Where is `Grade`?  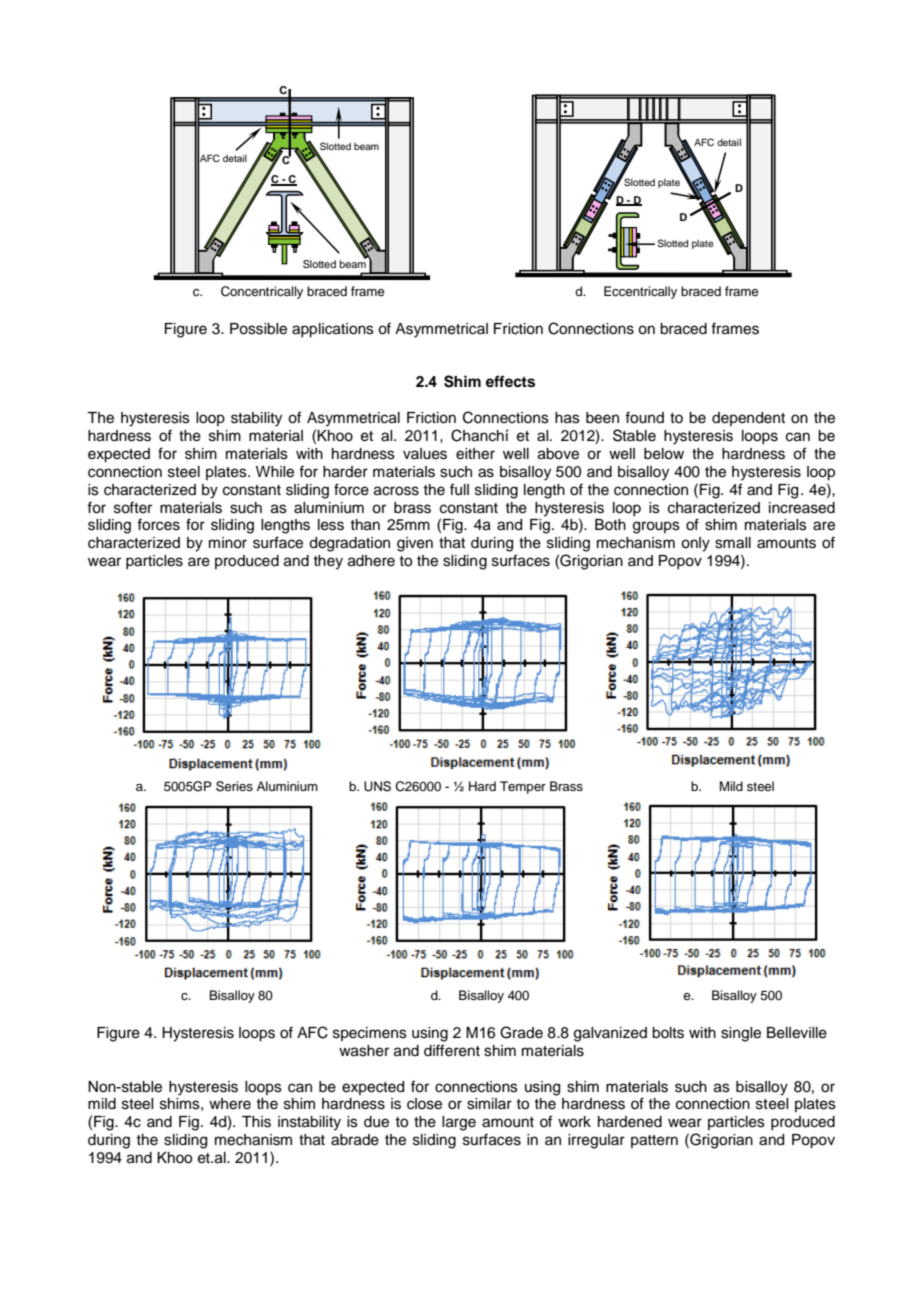 Grade is located at coordinates (521, 1032).
